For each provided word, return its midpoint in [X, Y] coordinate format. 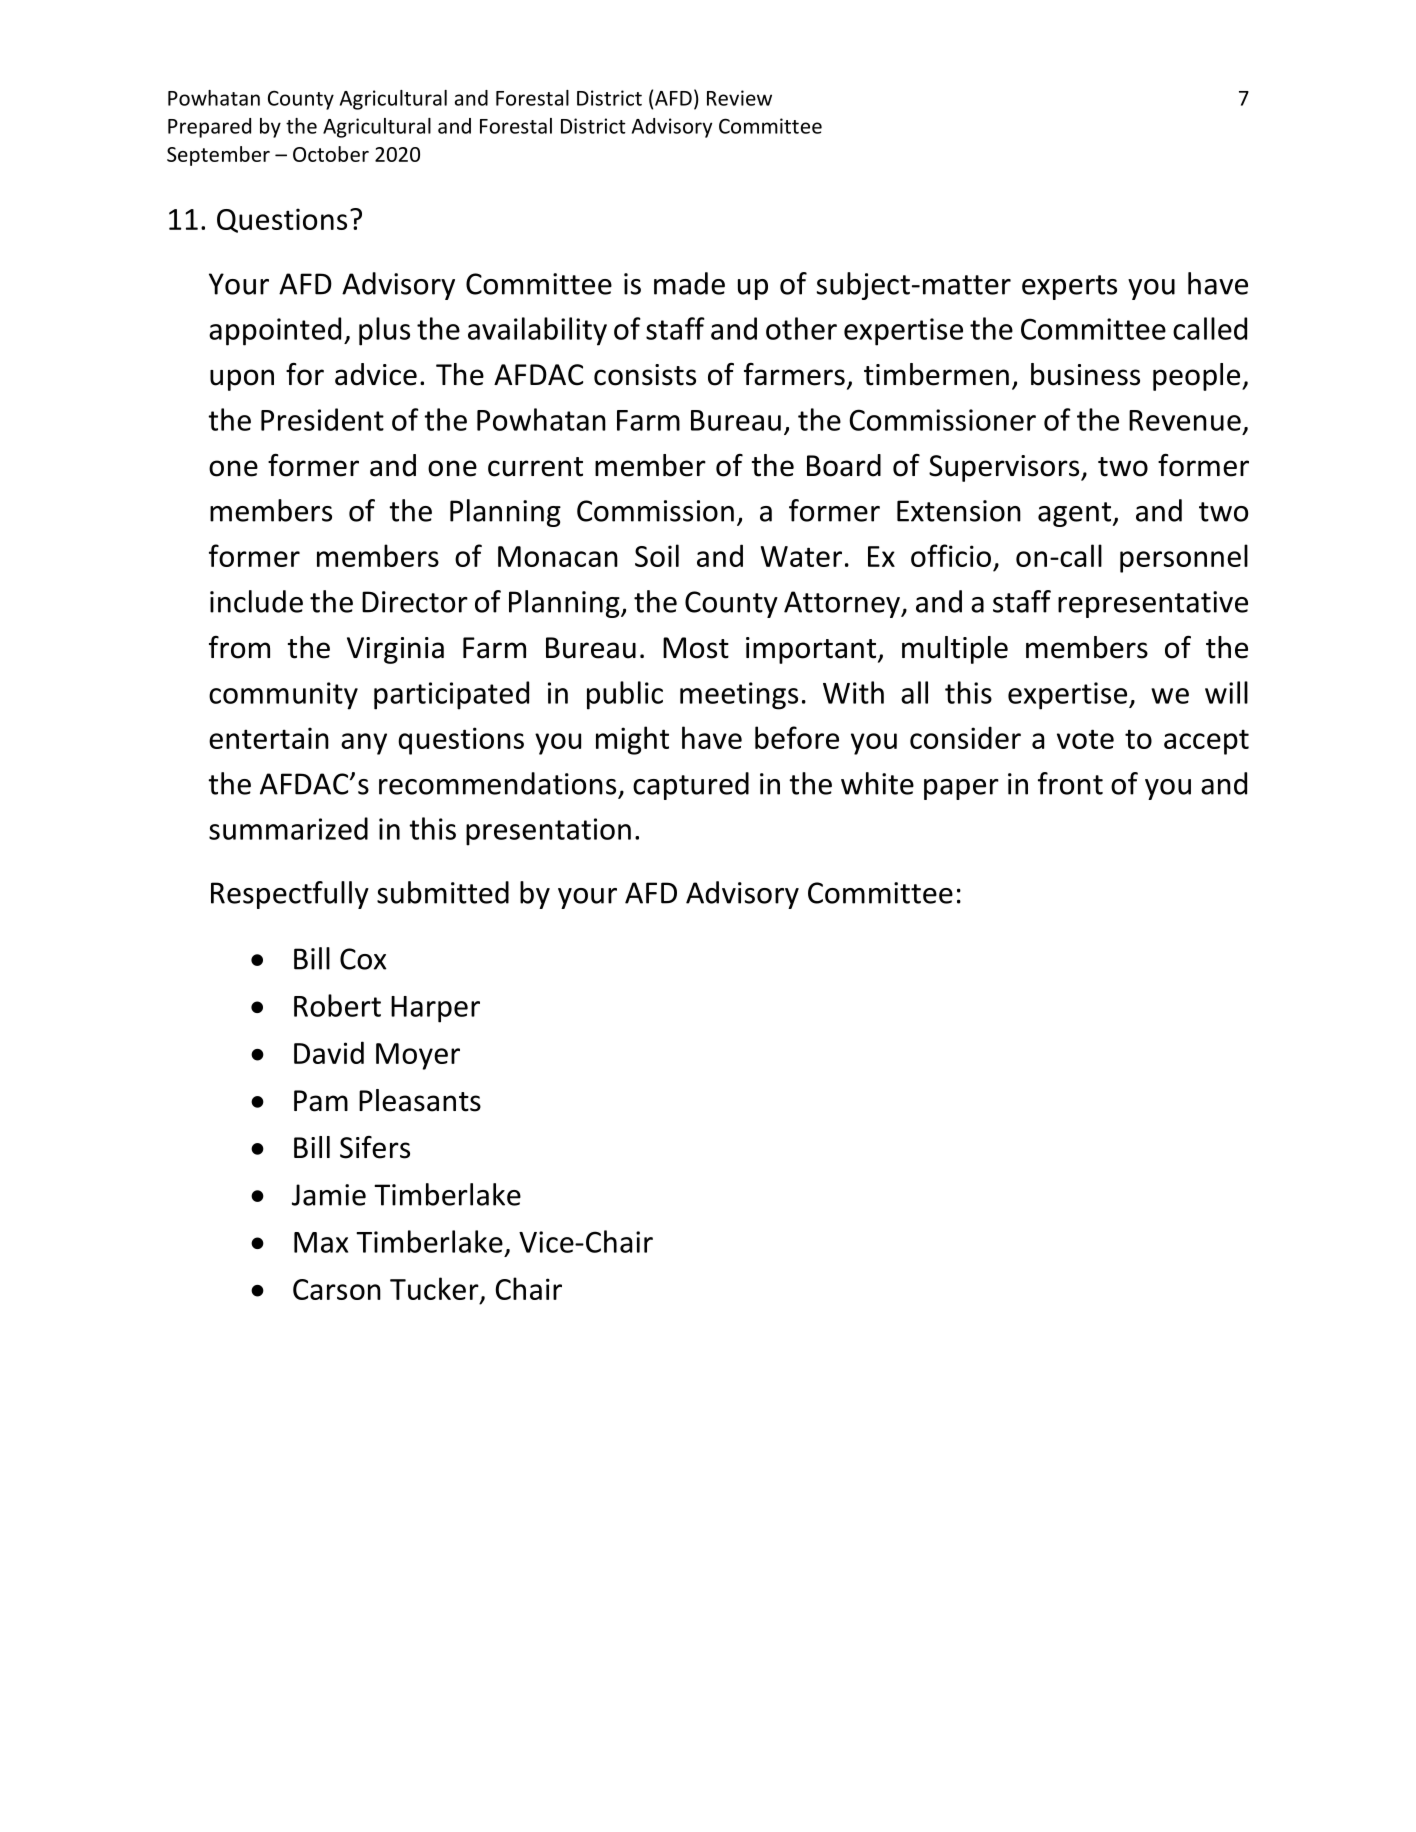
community [283, 696]
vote [1085, 739]
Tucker [435, 1289]
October [331, 154]
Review [739, 98]
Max [321, 1242]
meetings [739, 696]
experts [1069, 287]
